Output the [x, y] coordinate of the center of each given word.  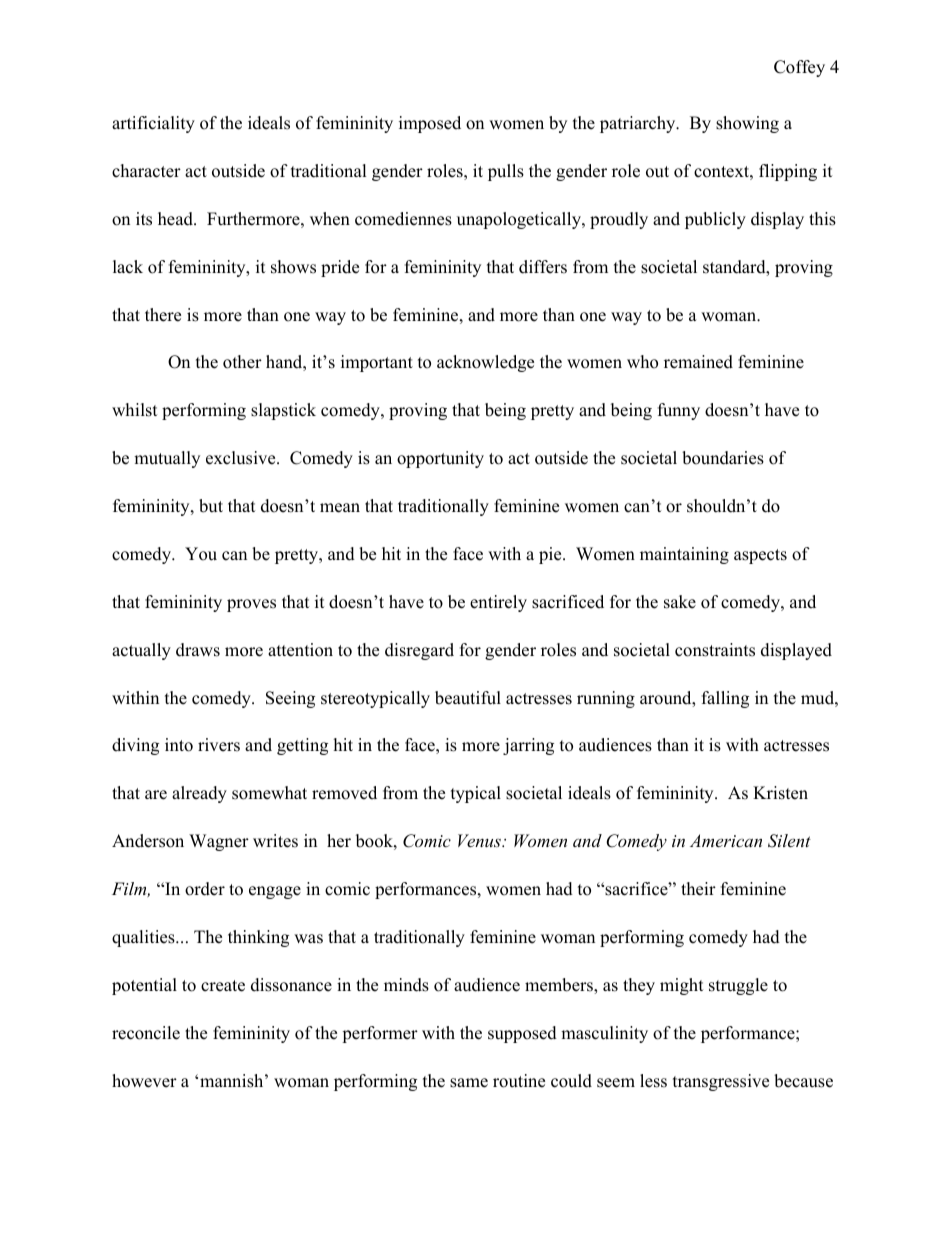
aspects [760, 556]
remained [698, 362]
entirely [498, 603]
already [199, 794]
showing [747, 124]
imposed [430, 124]
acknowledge [485, 363]
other [242, 362]
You [201, 554]
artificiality [153, 124]
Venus [480, 840]
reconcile [146, 1033]
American [726, 840]
